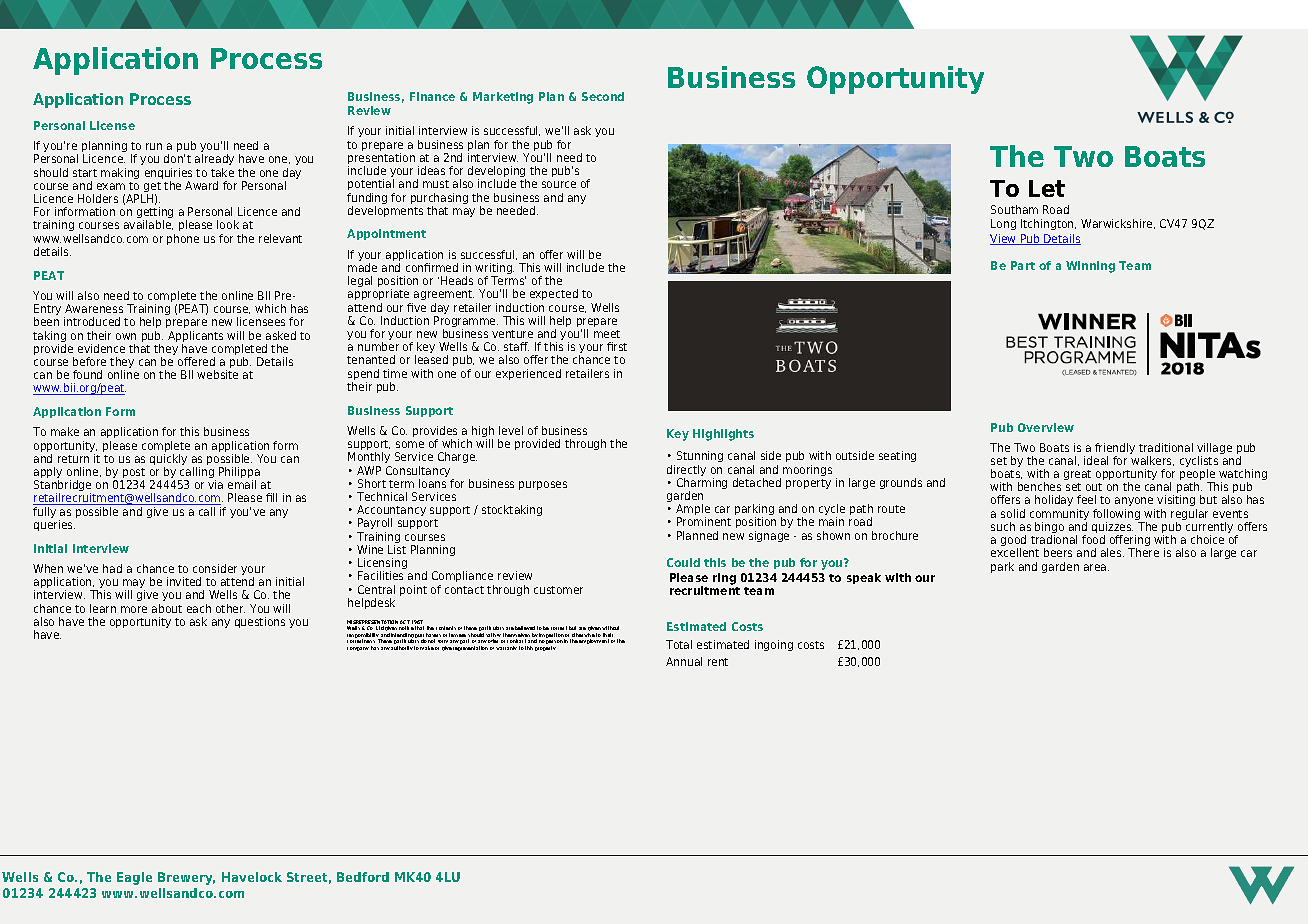 The width and height of the screenshot is (1308, 924). What do you see at coordinates (684, 661) in the screenshot?
I see `Annual` at bounding box center [684, 661].
